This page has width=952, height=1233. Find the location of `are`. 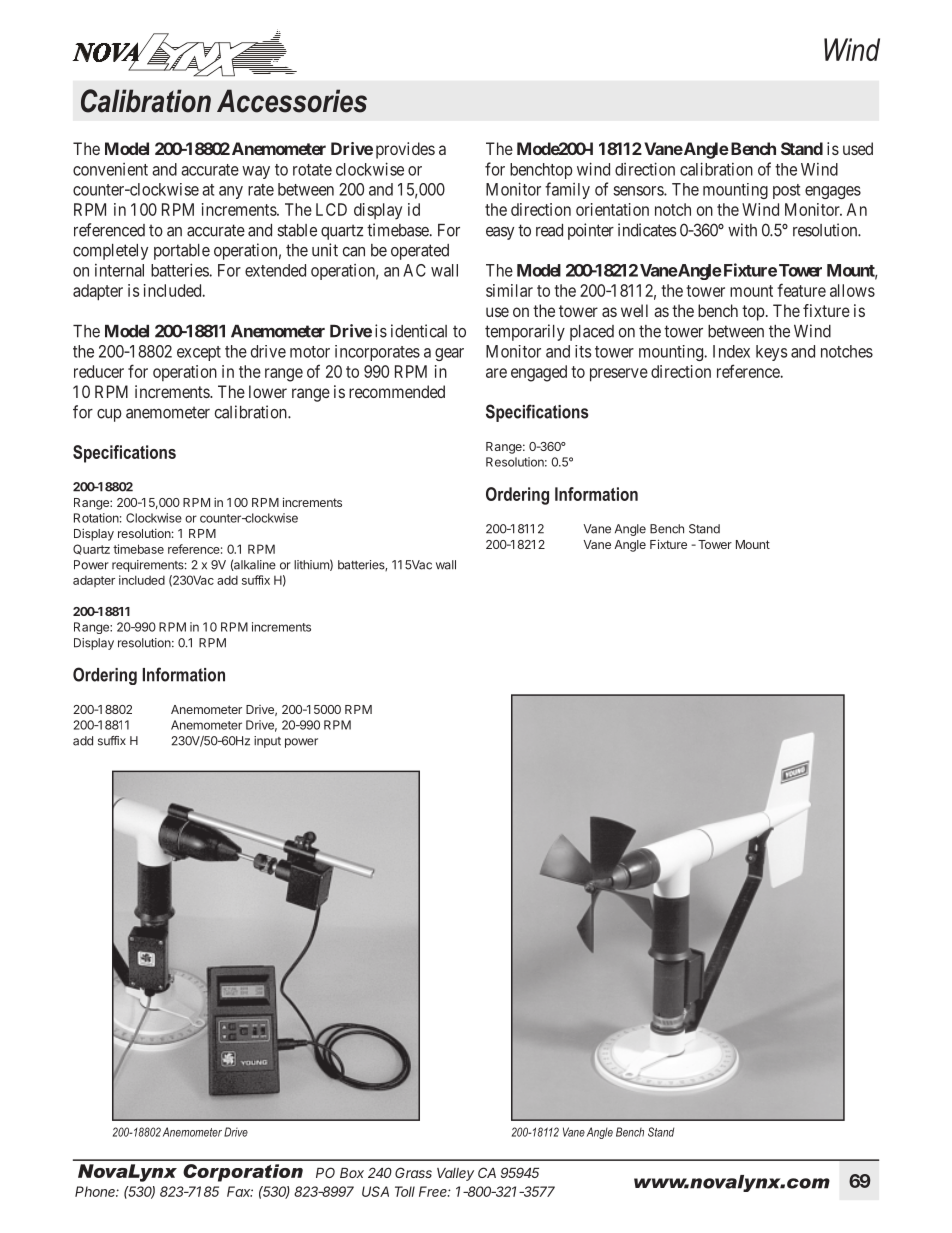

are is located at coordinates (496, 373).
